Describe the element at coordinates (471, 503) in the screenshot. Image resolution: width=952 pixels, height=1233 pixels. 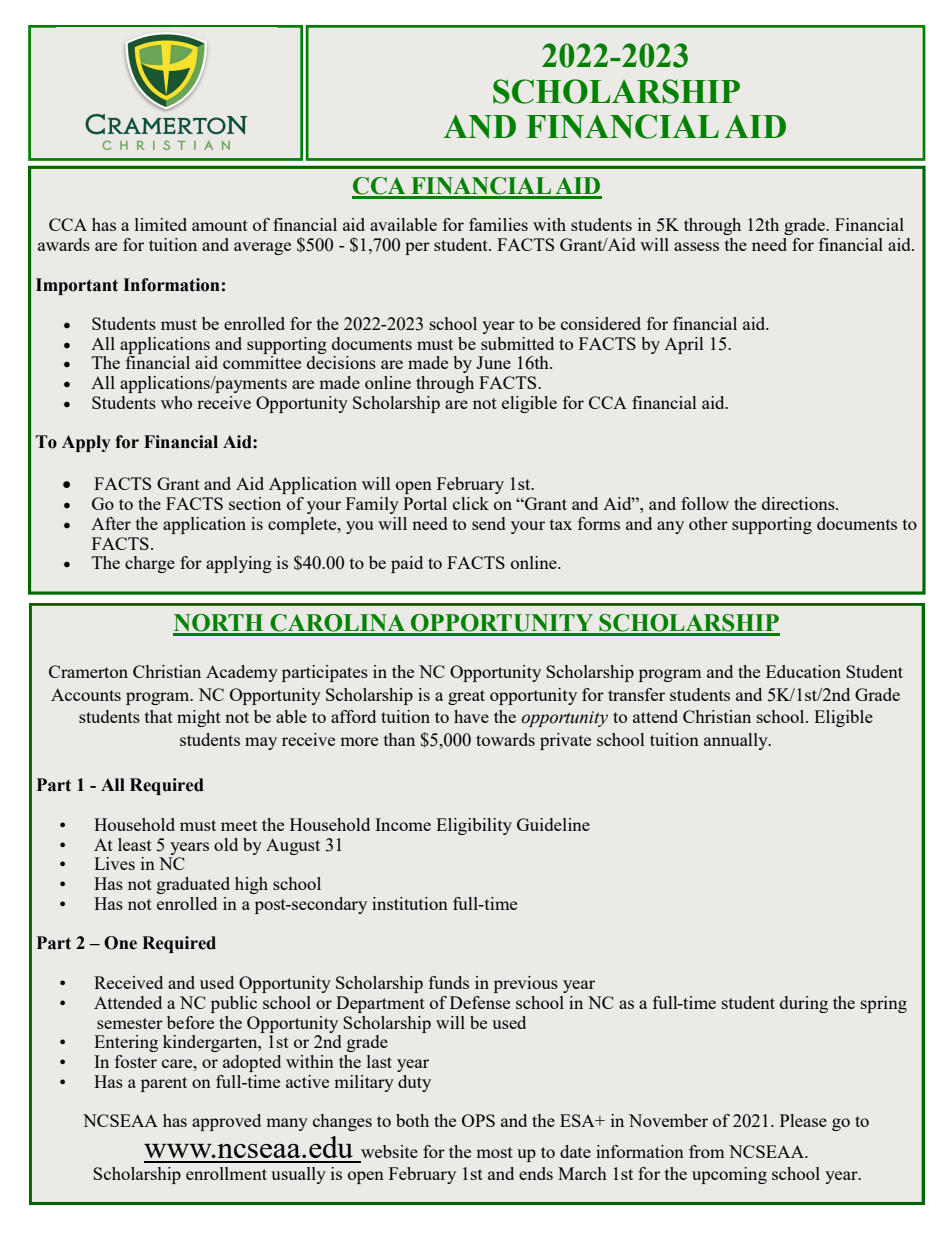
I see `click` at that location.
